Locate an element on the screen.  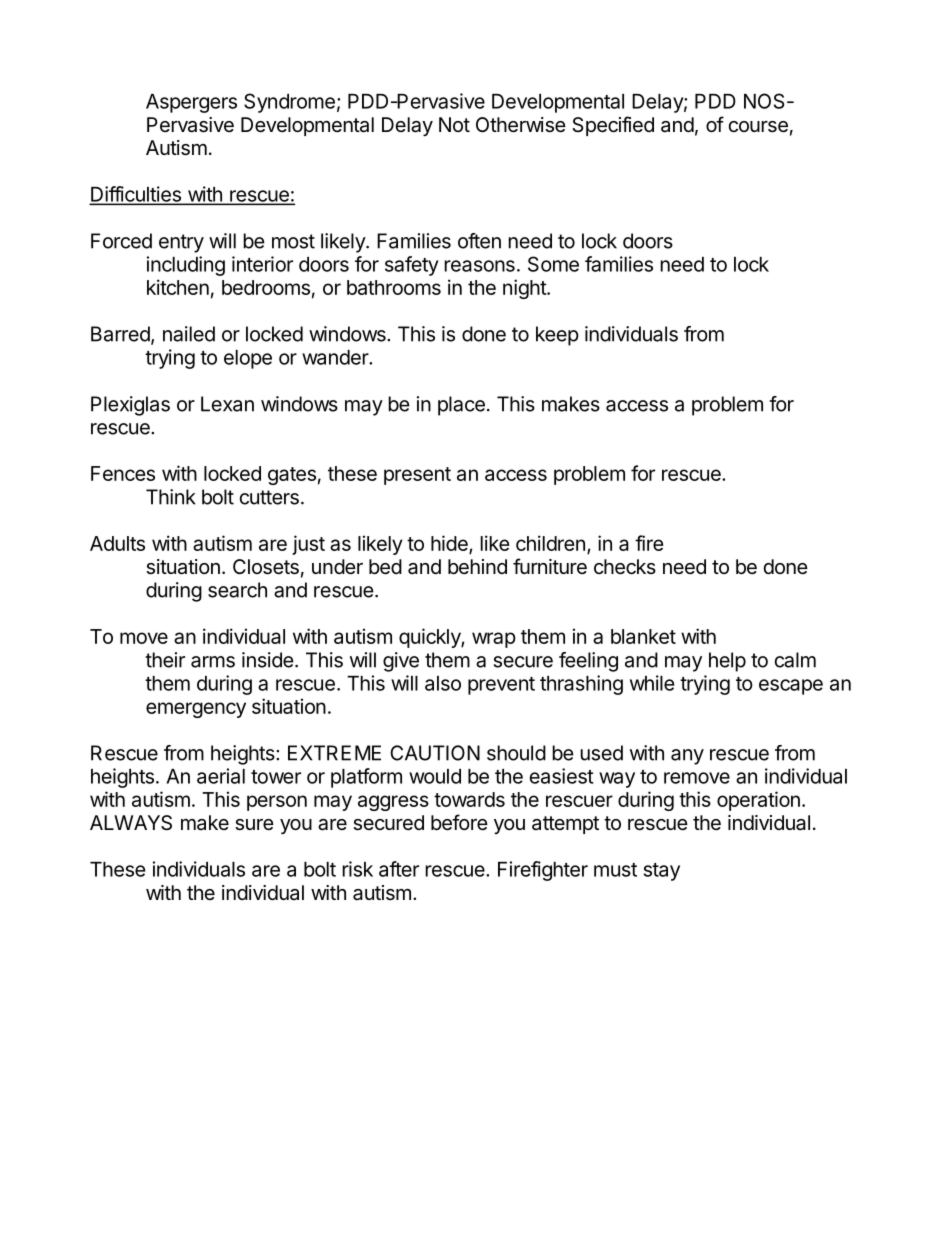
Not is located at coordinates (454, 124).
